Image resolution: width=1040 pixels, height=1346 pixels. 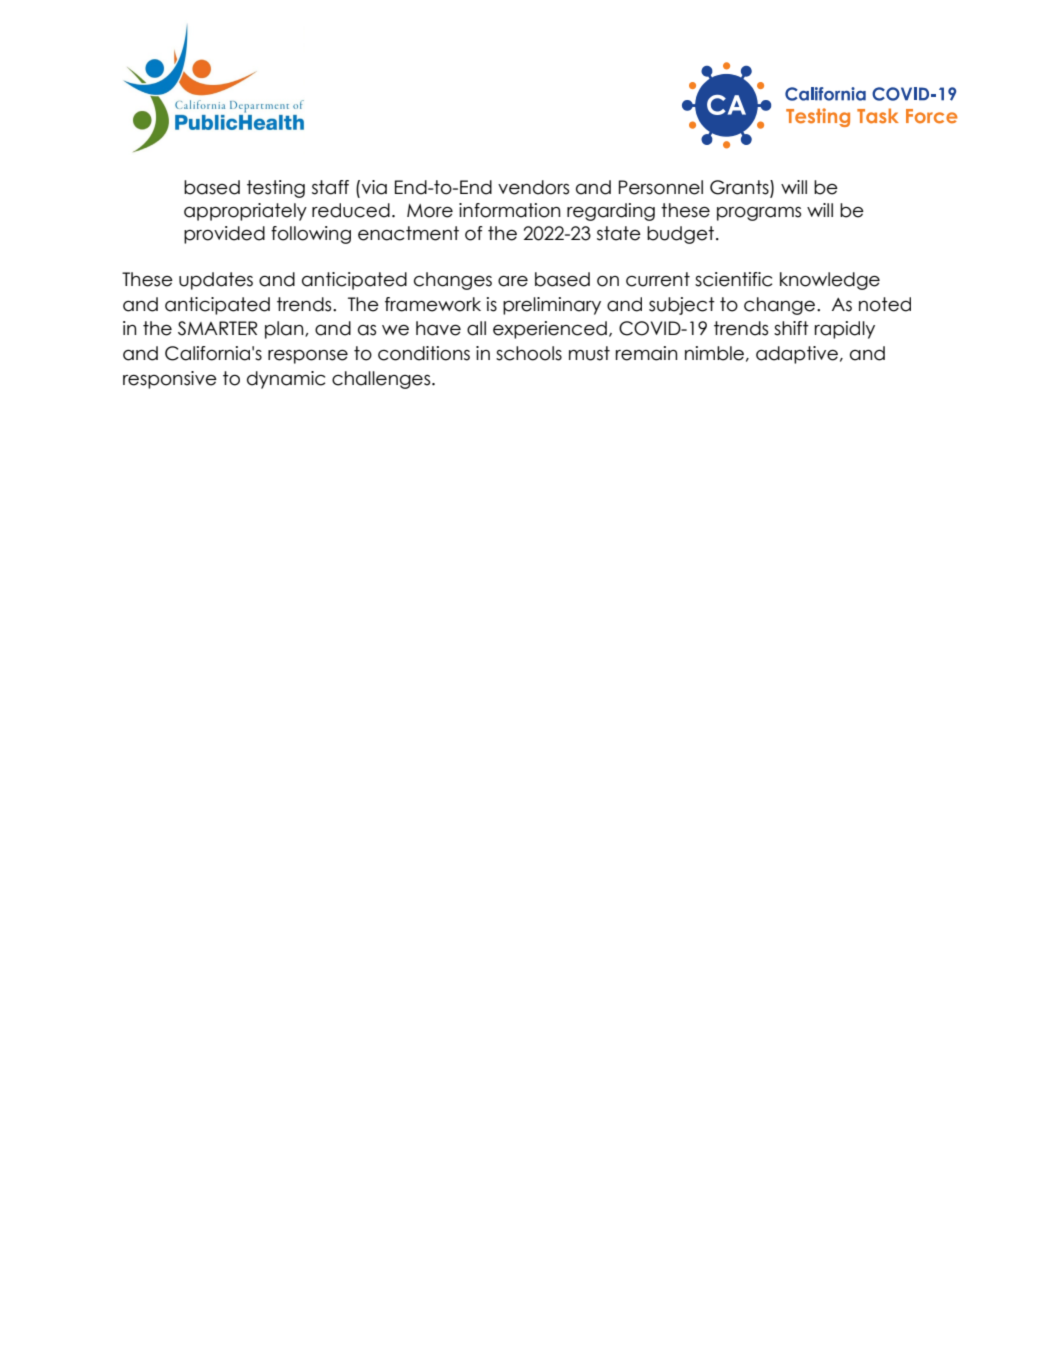 I want to click on dynamic, so click(x=286, y=380).
